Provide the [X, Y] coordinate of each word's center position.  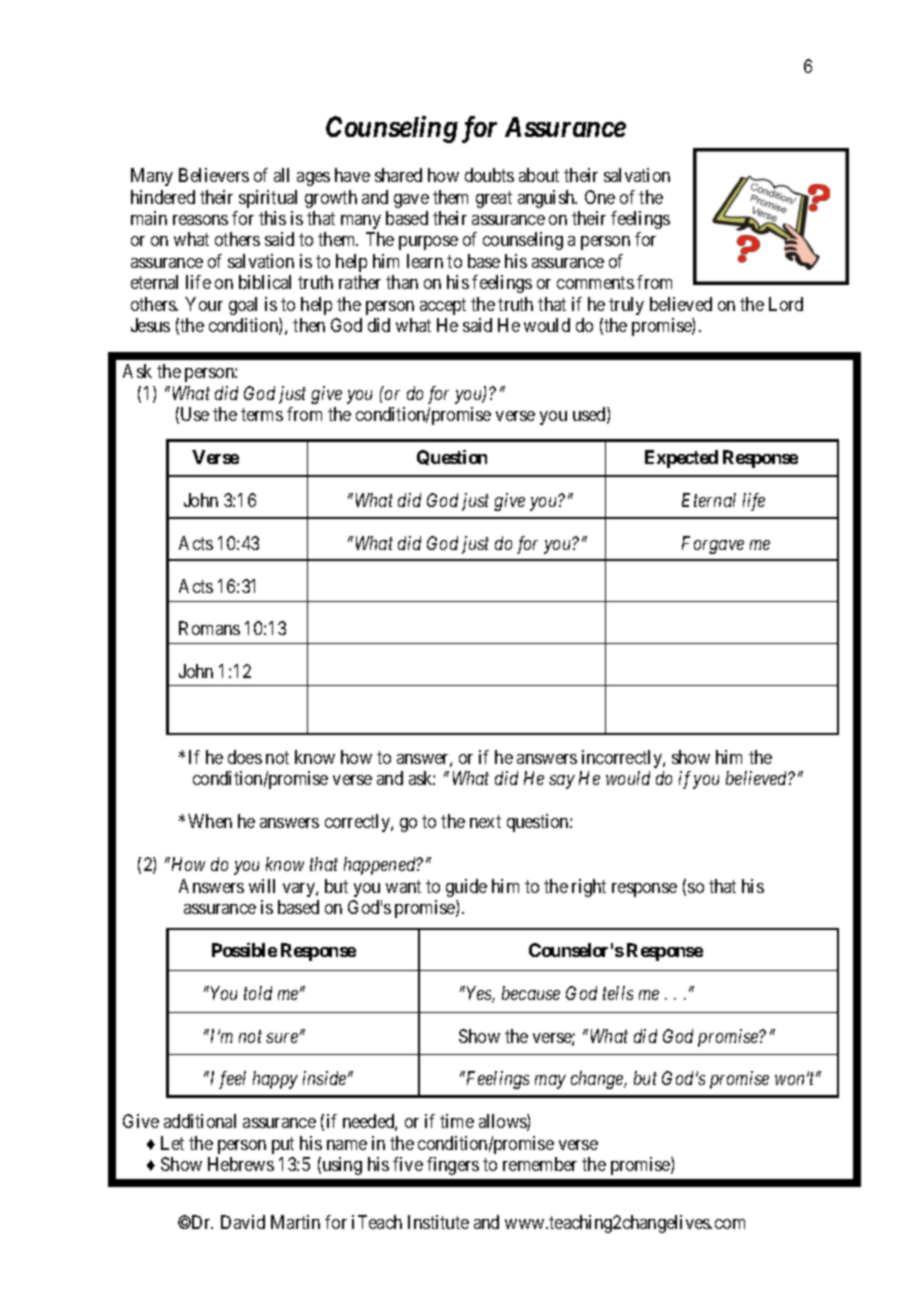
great [494, 199]
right [589, 888]
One [600, 197]
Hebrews [241, 1164]
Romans [209, 628]
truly [626, 306]
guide [466, 888]
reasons [200, 220]
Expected [681, 459]
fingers [453, 1166]
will [262, 886]
